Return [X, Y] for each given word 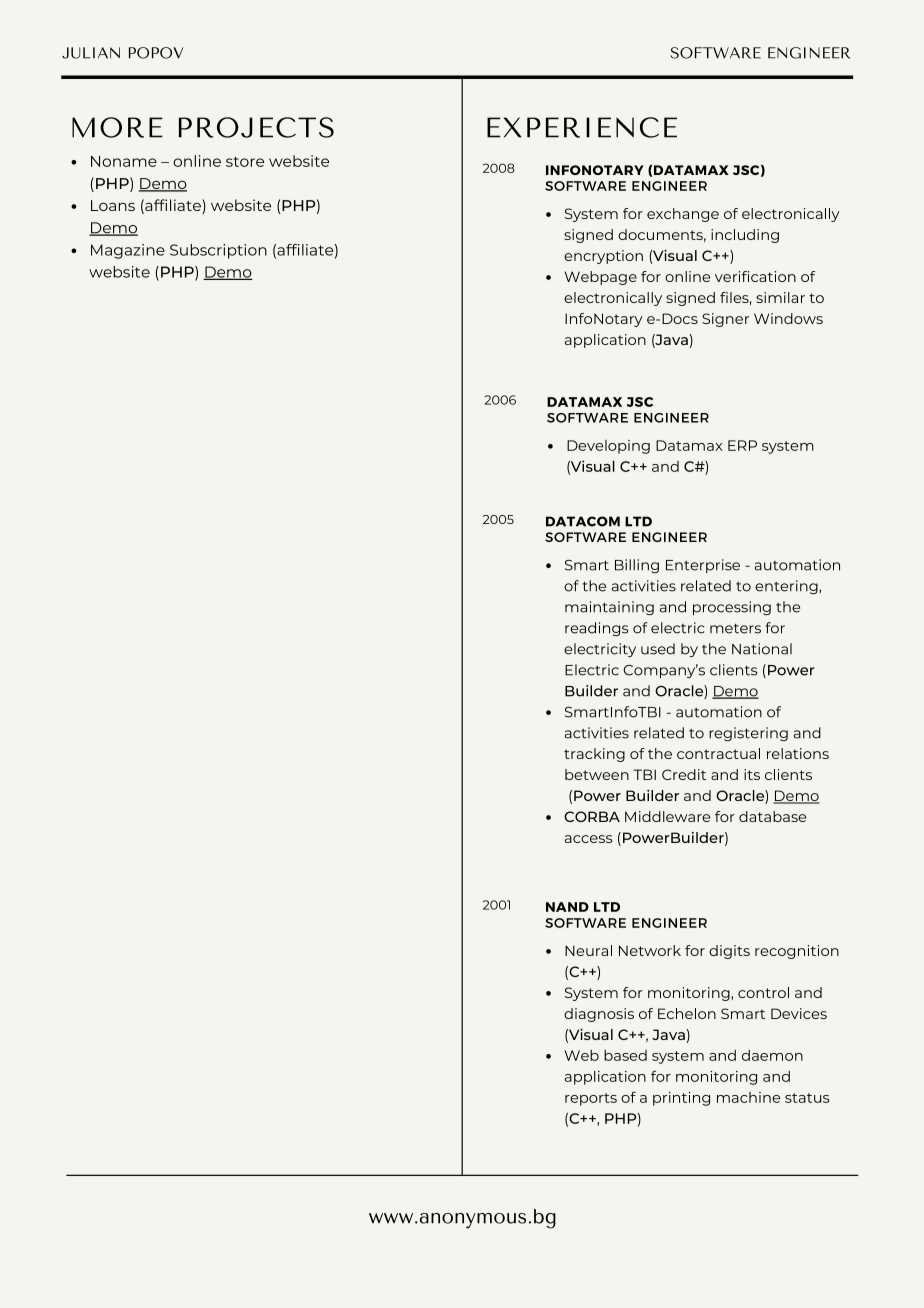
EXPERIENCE [582, 127]
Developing [608, 447]
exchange [683, 215]
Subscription [218, 251]
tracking [594, 755]
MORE [117, 127]
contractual [718, 753]
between [597, 774]
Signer [725, 320]
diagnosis [599, 1015]
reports [591, 1099]
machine [749, 1097]
